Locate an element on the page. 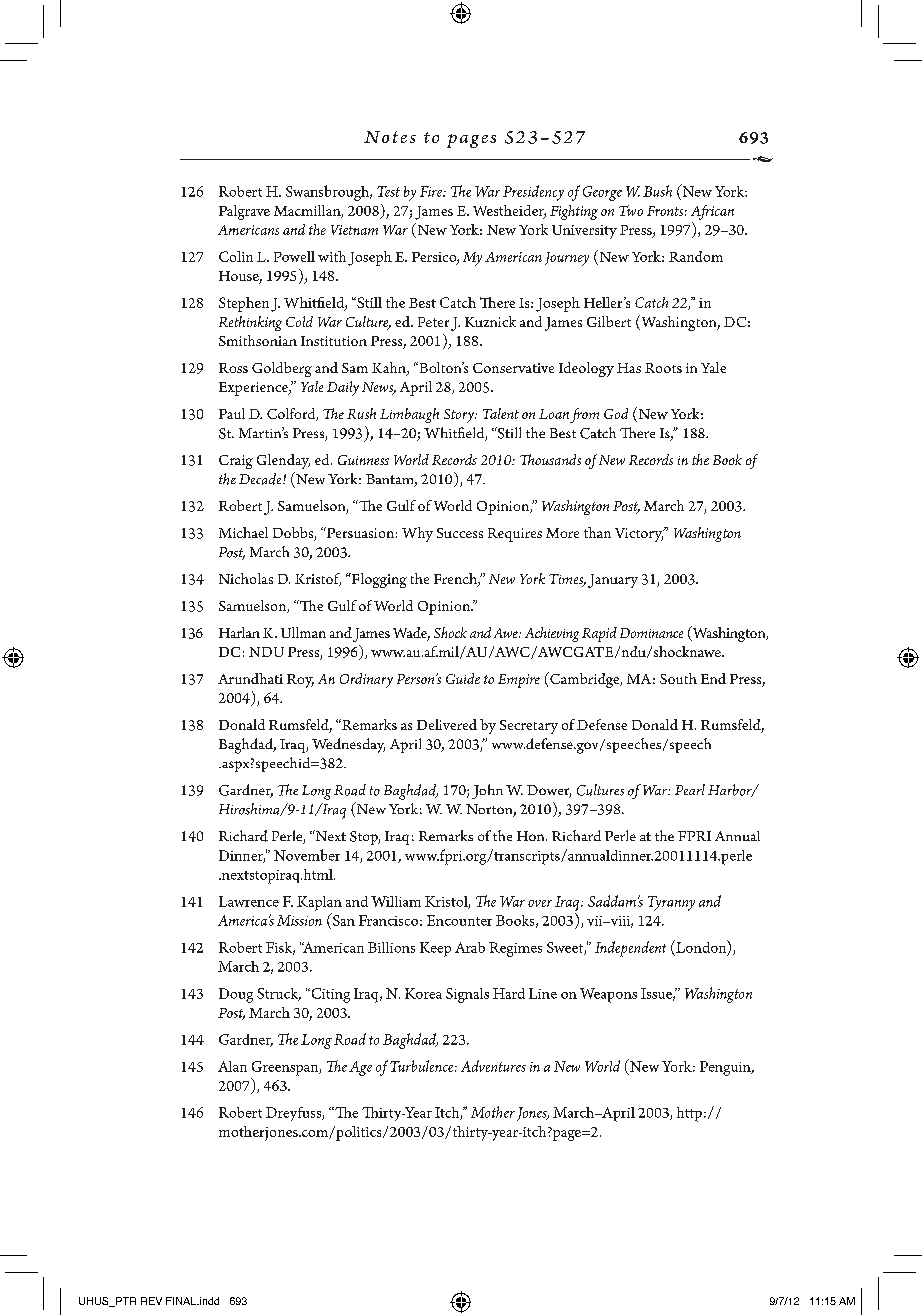  http is located at coordinates (689, 1114).
